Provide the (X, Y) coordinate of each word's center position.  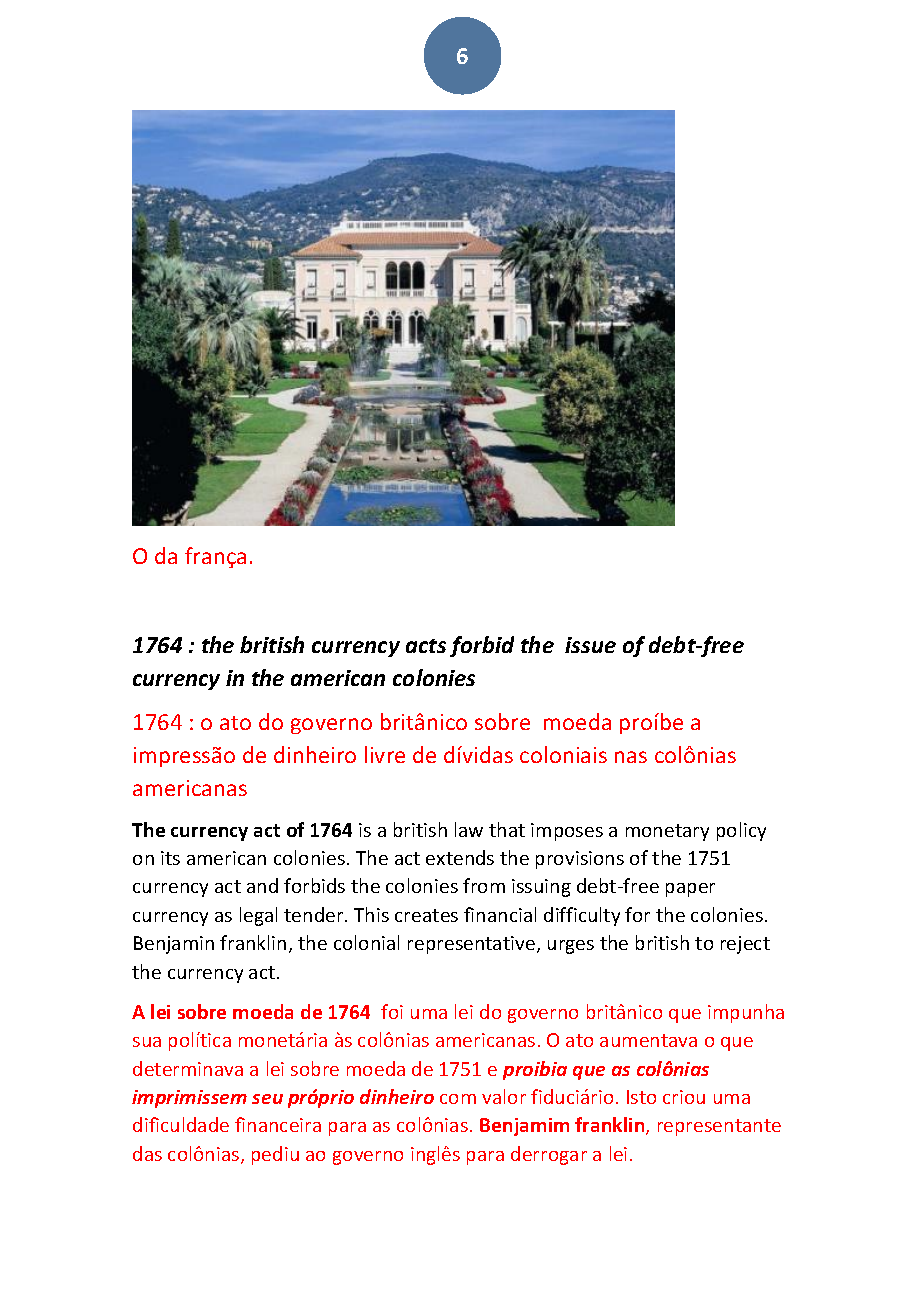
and (262, 885)
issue (590, 645)
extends (460, 857)
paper (690, 890)
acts (426, 646)
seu (267, 1099)
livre (385, 754)
